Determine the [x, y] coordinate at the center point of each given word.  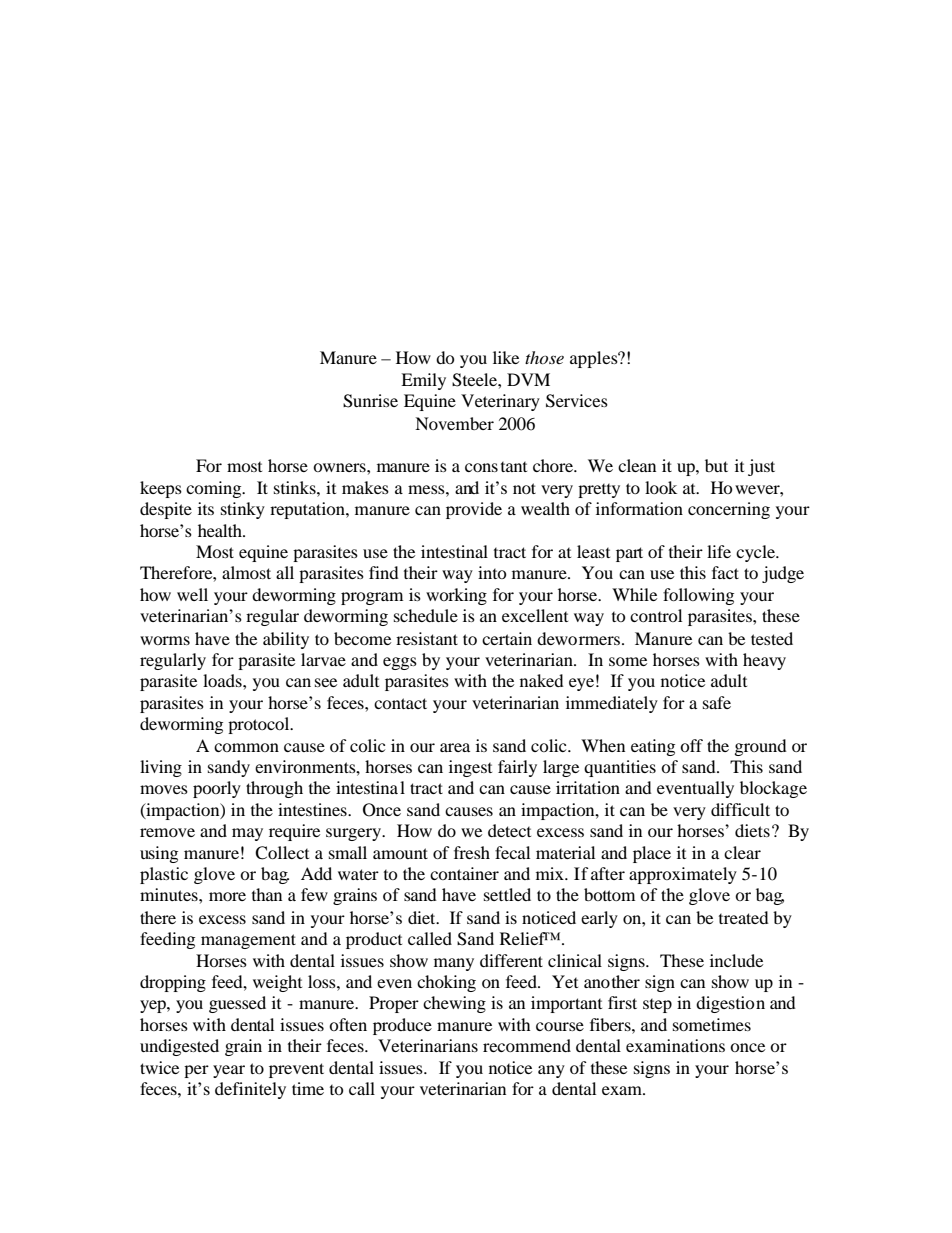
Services [577, 401]
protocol [260, 725]
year [229, 1071]
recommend [527, 1045]
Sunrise [370, 401]
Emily [423, 381]
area [455, 747]
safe [717, 702]
